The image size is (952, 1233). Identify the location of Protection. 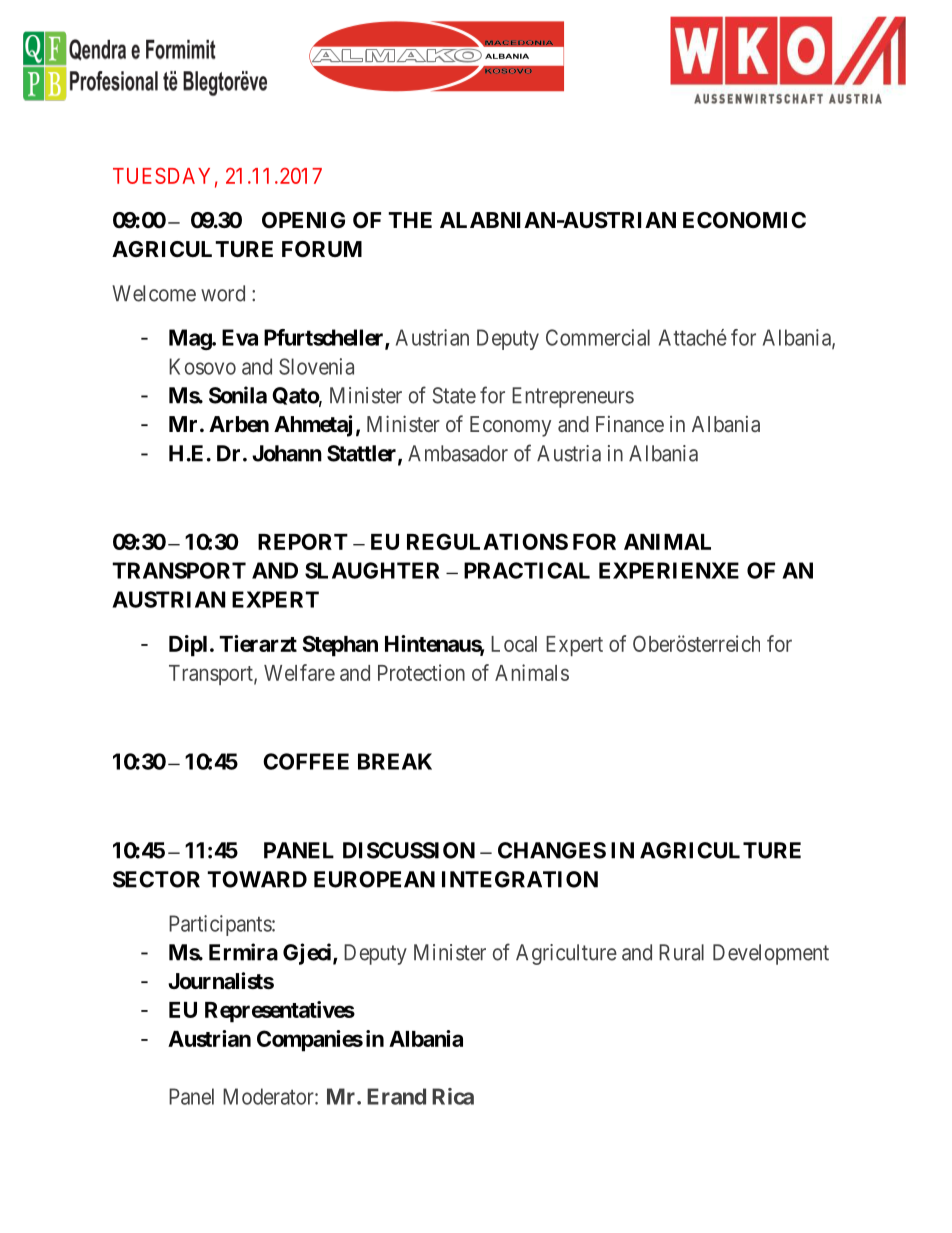
(421, 672).
